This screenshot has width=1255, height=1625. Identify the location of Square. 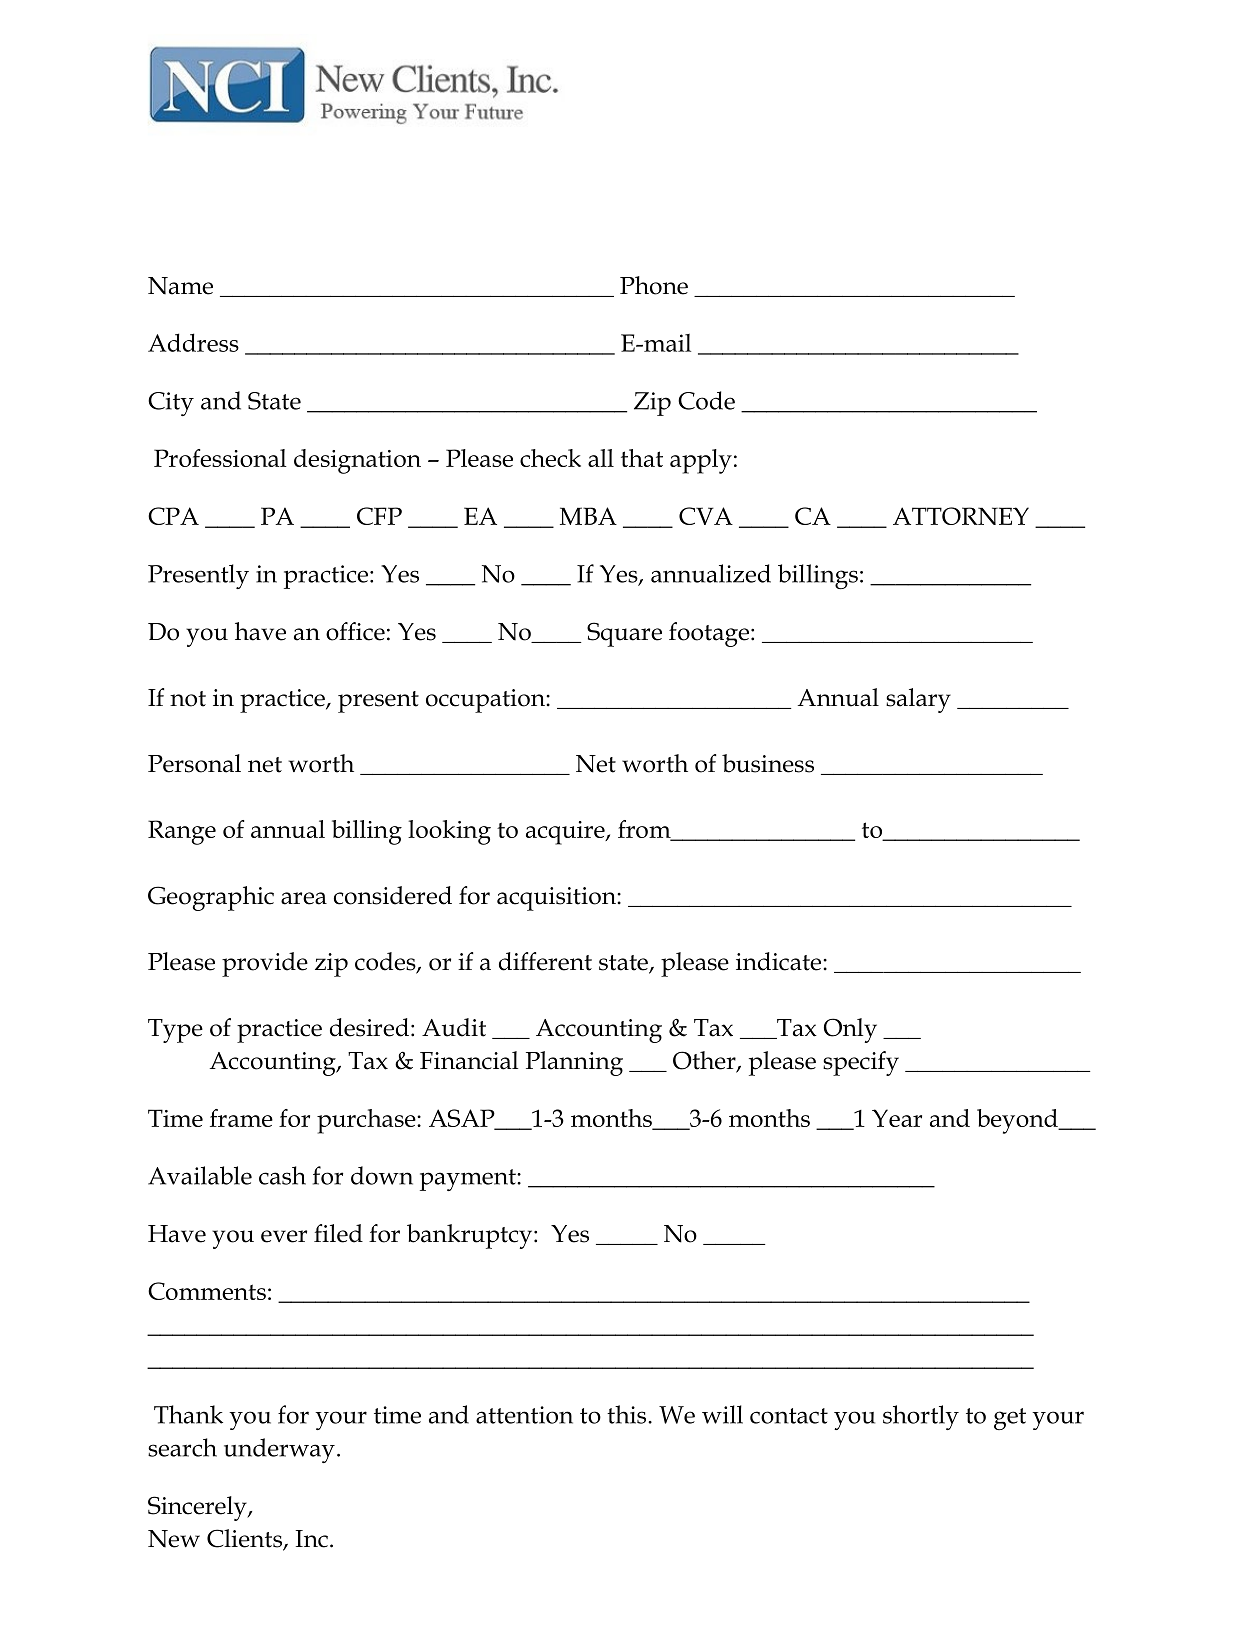
(624, 634).
